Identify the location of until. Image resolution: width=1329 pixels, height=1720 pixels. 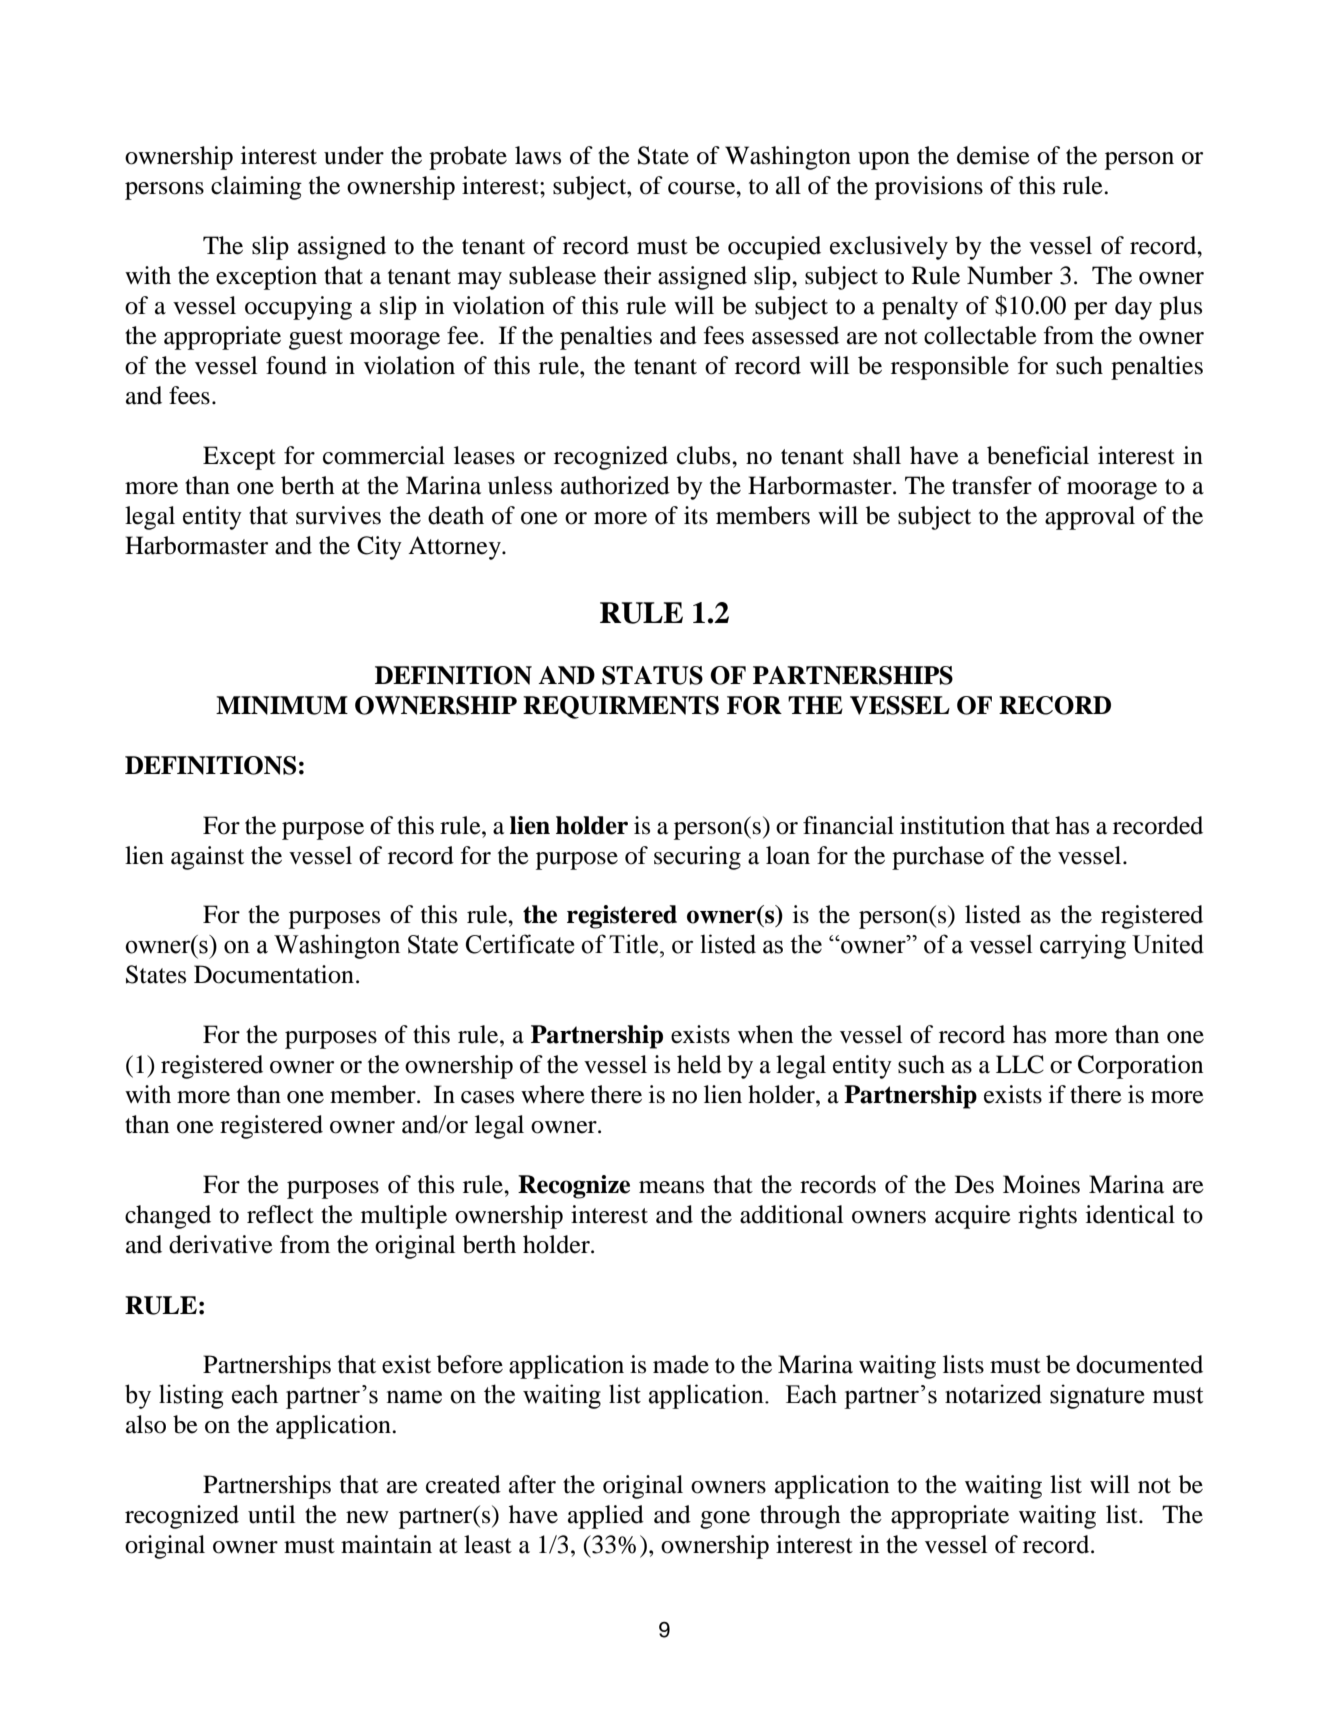
(271, 1514).
